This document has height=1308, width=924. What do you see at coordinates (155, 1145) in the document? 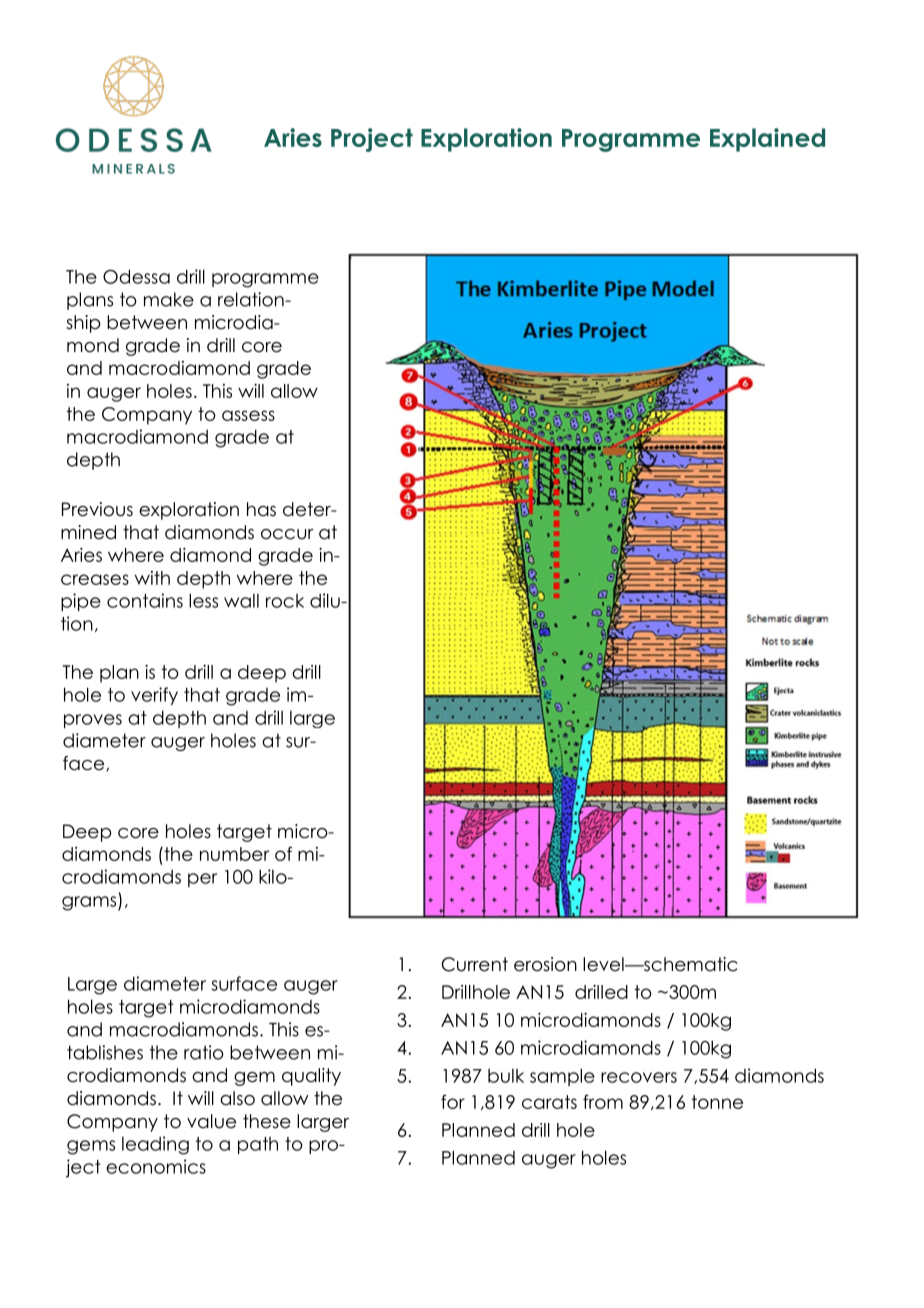
I see `leading` at bounding box center [155, 1145].
